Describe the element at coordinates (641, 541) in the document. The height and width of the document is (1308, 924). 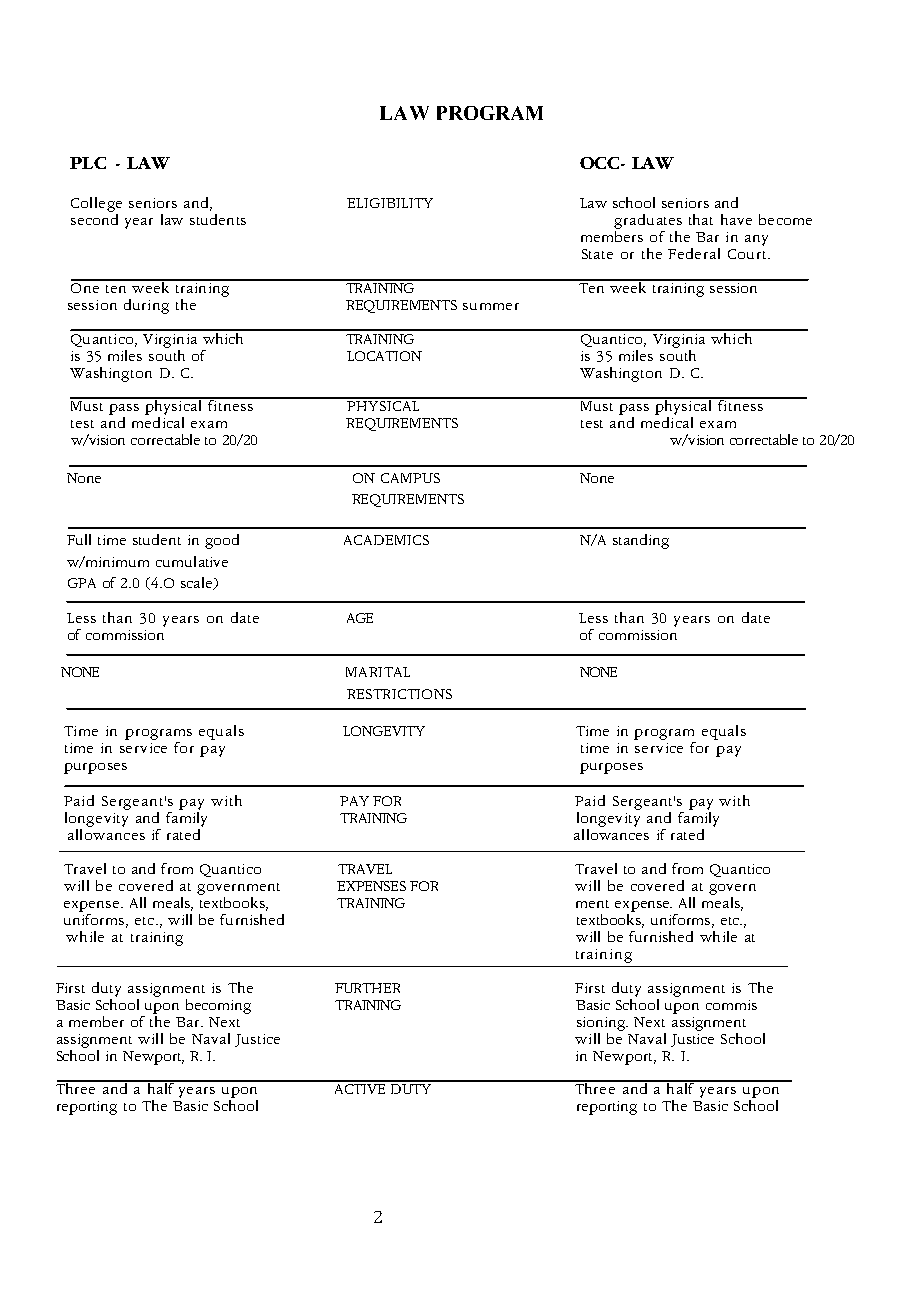
I see `standing` at that location.
